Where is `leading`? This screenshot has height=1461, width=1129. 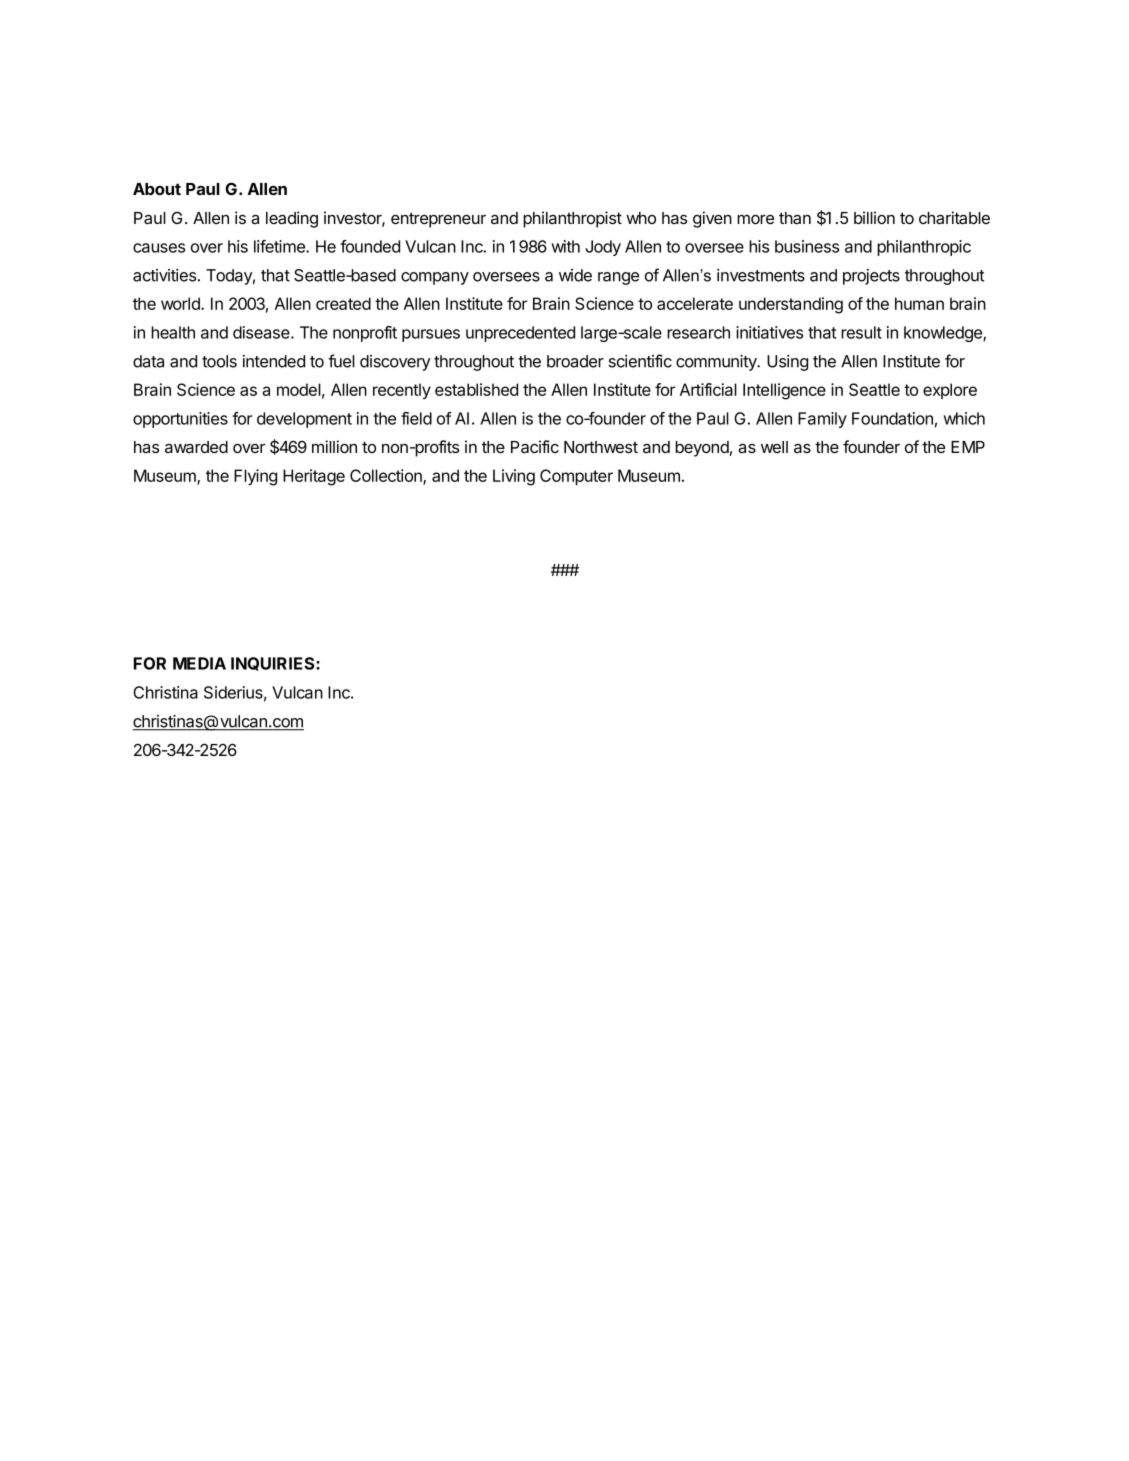 leading is located at coordinates (292, 219).
